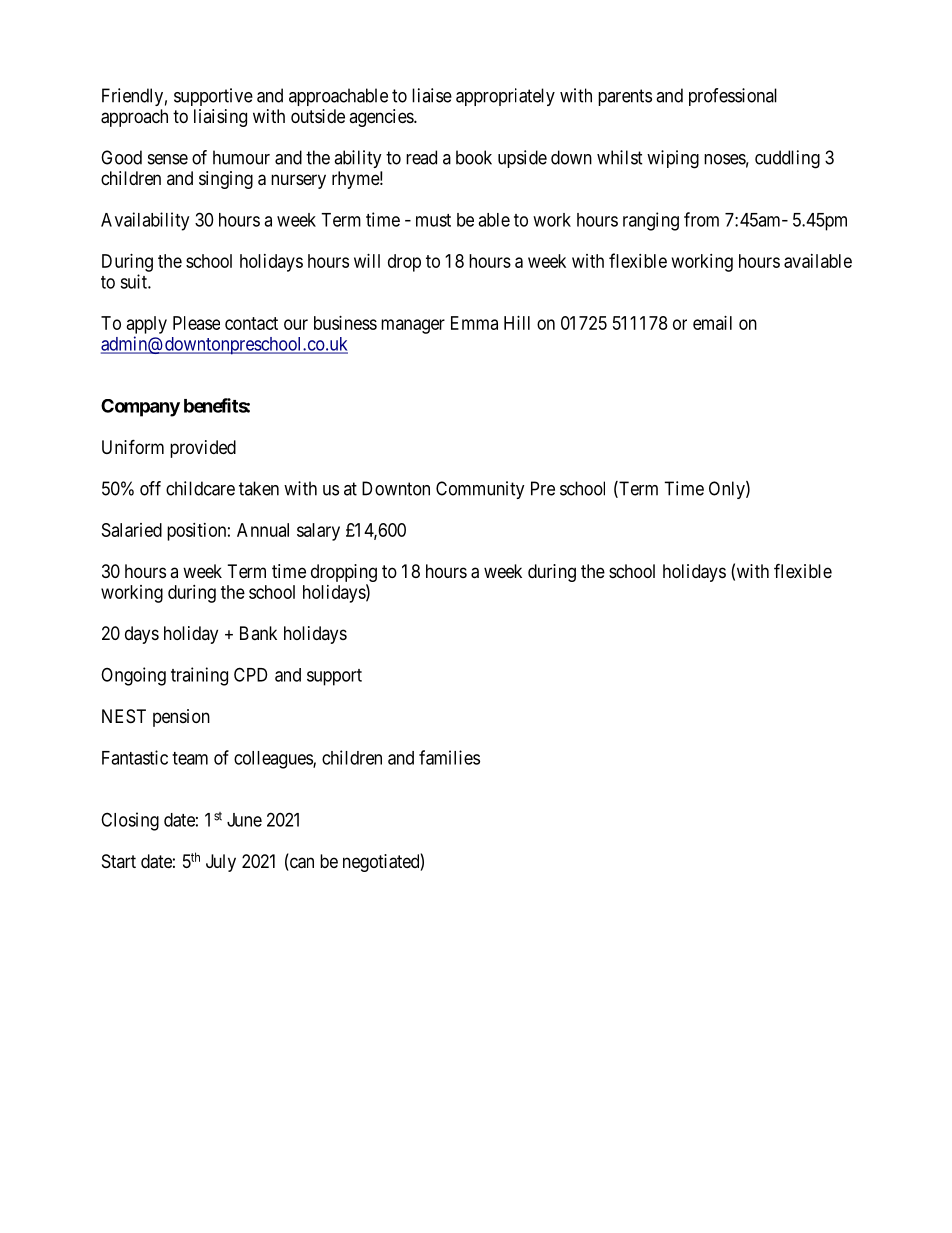 The height and width of the page is (1233, 952). I want to click on sense, so click(168, 159).
